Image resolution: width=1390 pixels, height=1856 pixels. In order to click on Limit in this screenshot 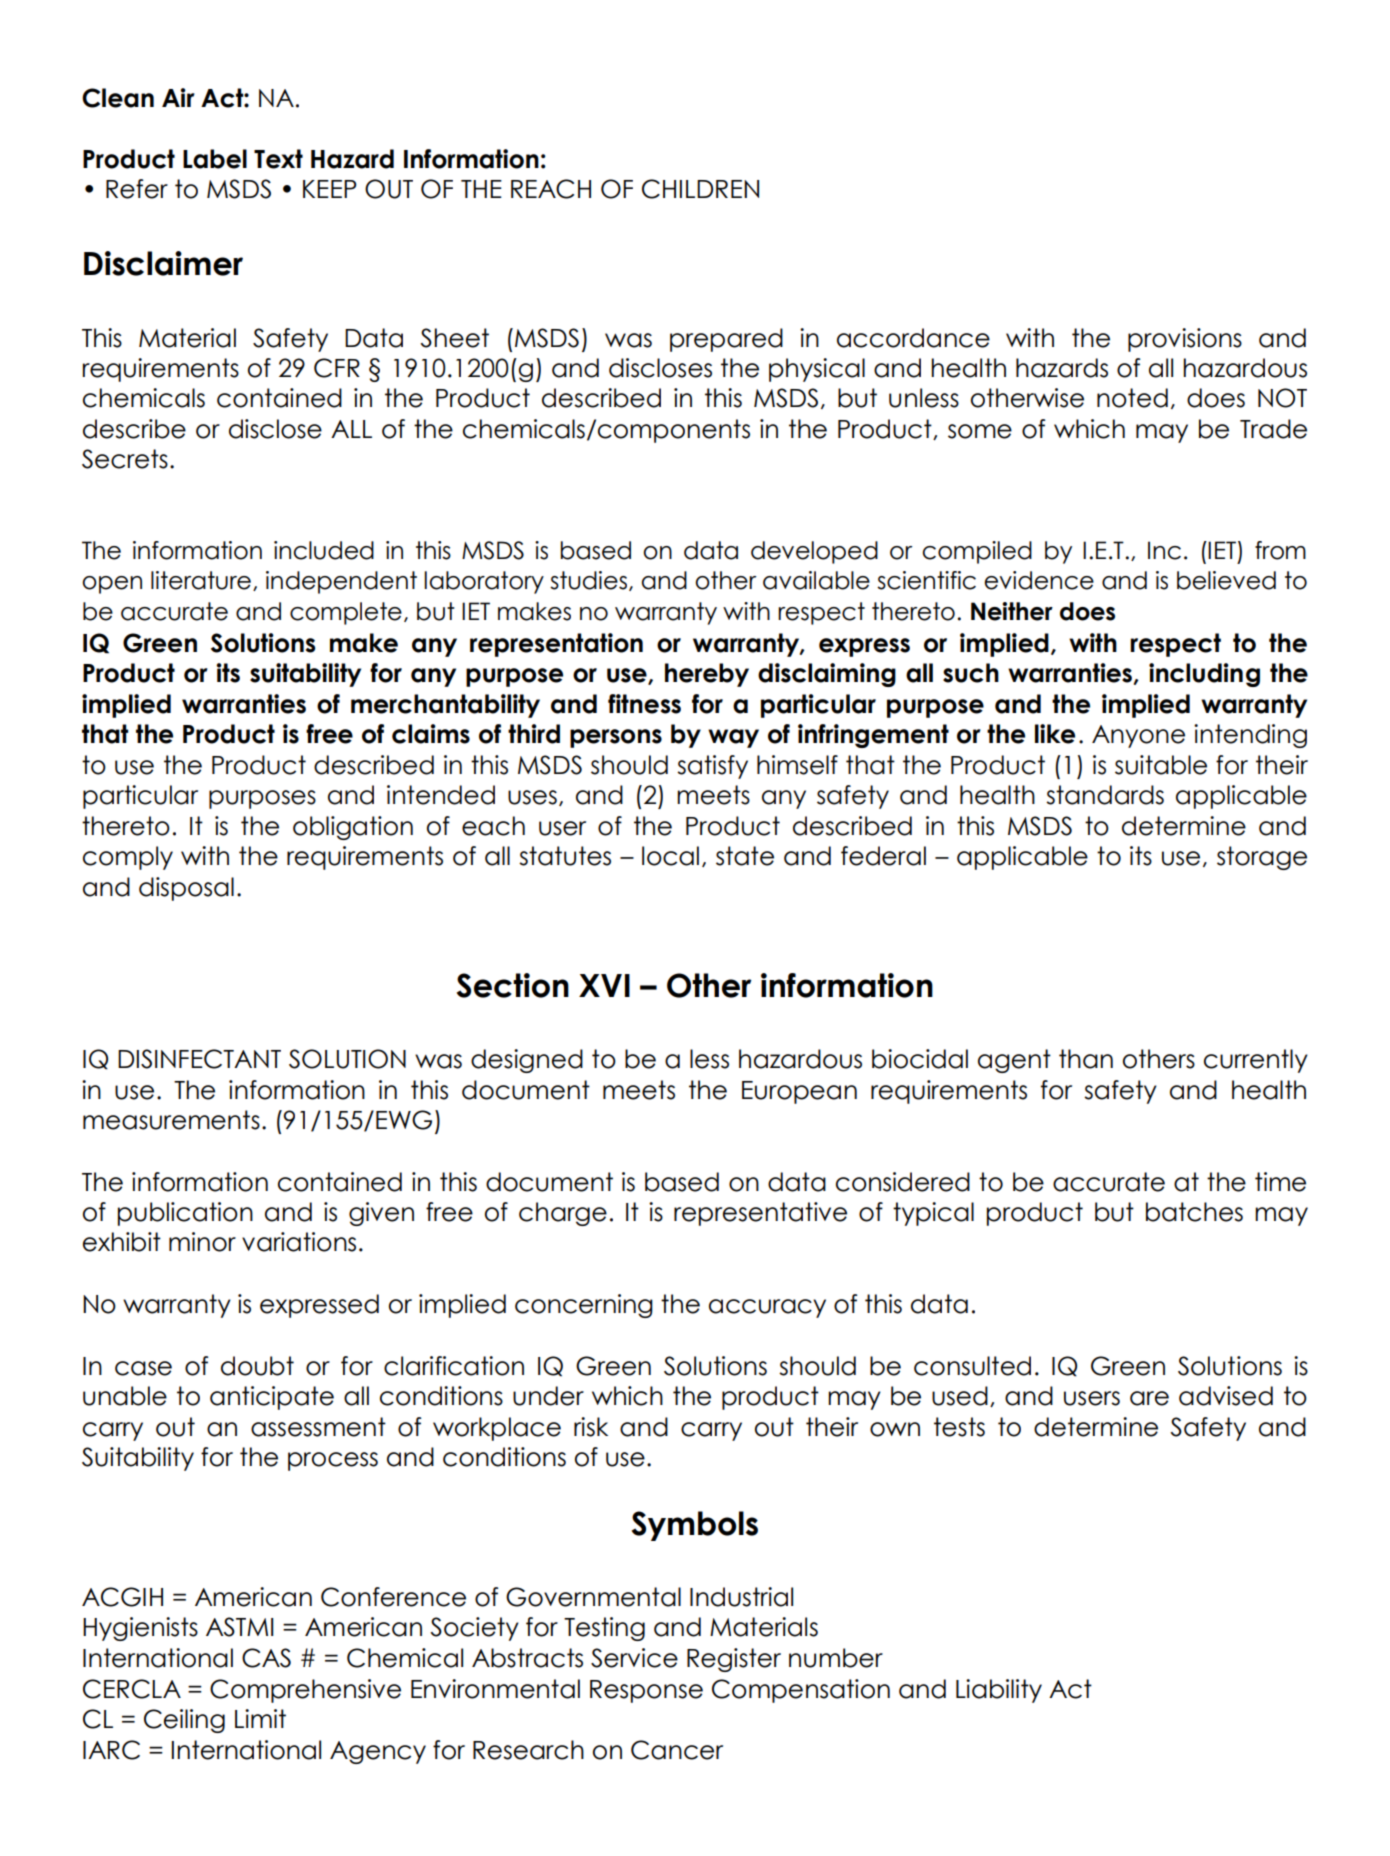, I will do `click(260, 1718)`.
